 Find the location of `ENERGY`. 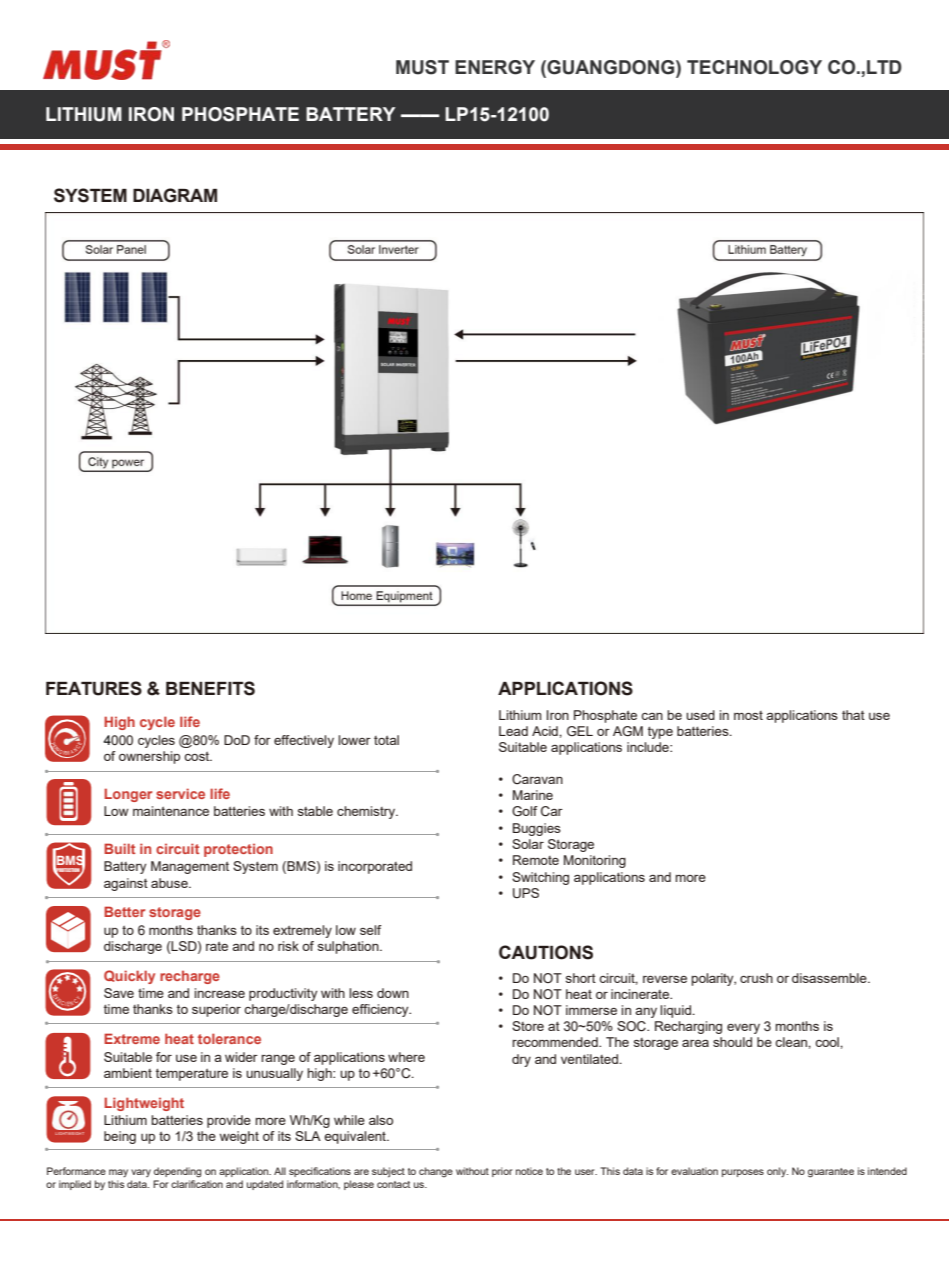

ENERGY is located at coordinates (495, 67).
